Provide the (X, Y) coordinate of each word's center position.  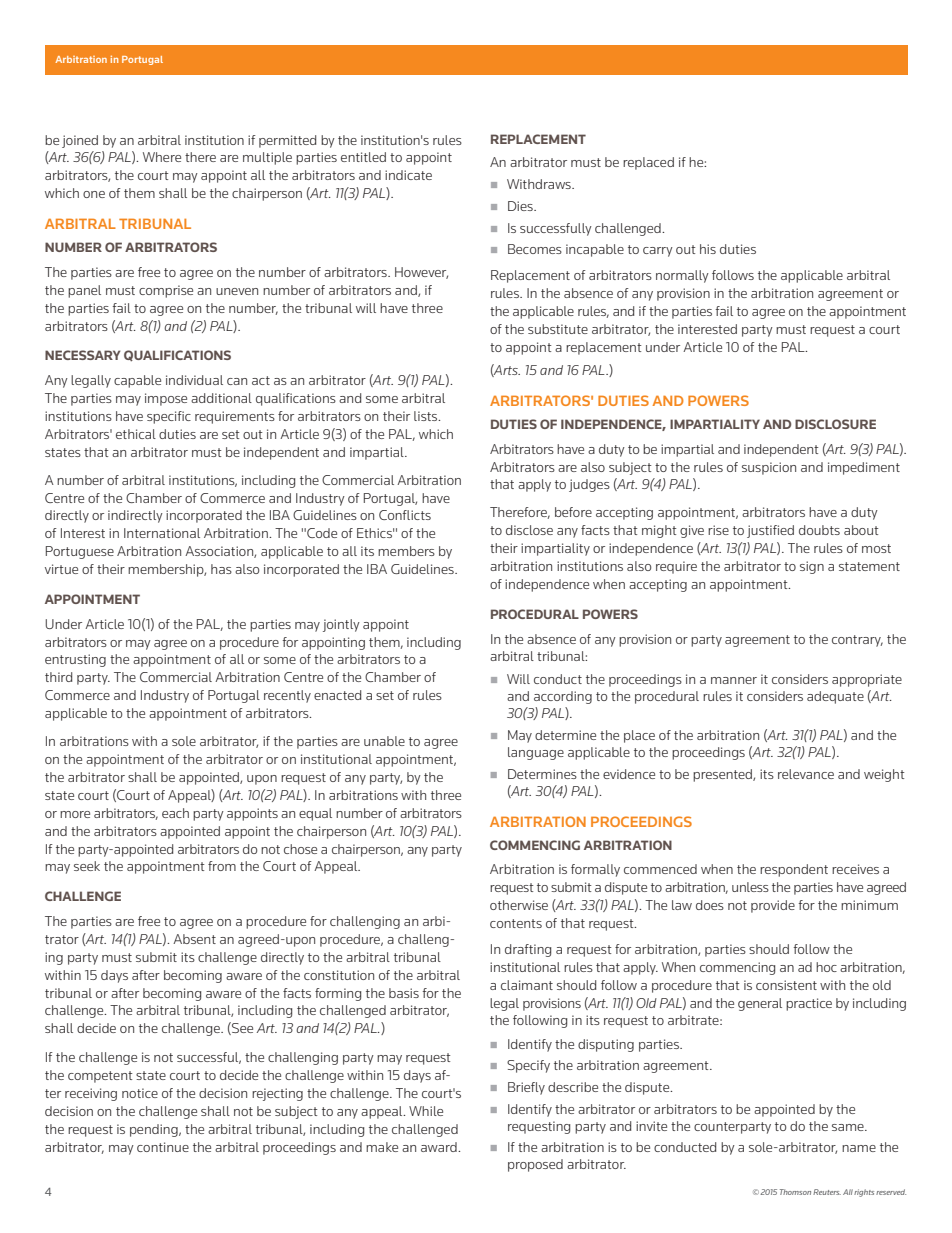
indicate (408, 175)
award (440, 1147)
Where (162, 157)
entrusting (75, 660)
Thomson (795, 1192)
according (563, 697)
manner (734, 680)
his (708, 249)
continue (163, 1147)
